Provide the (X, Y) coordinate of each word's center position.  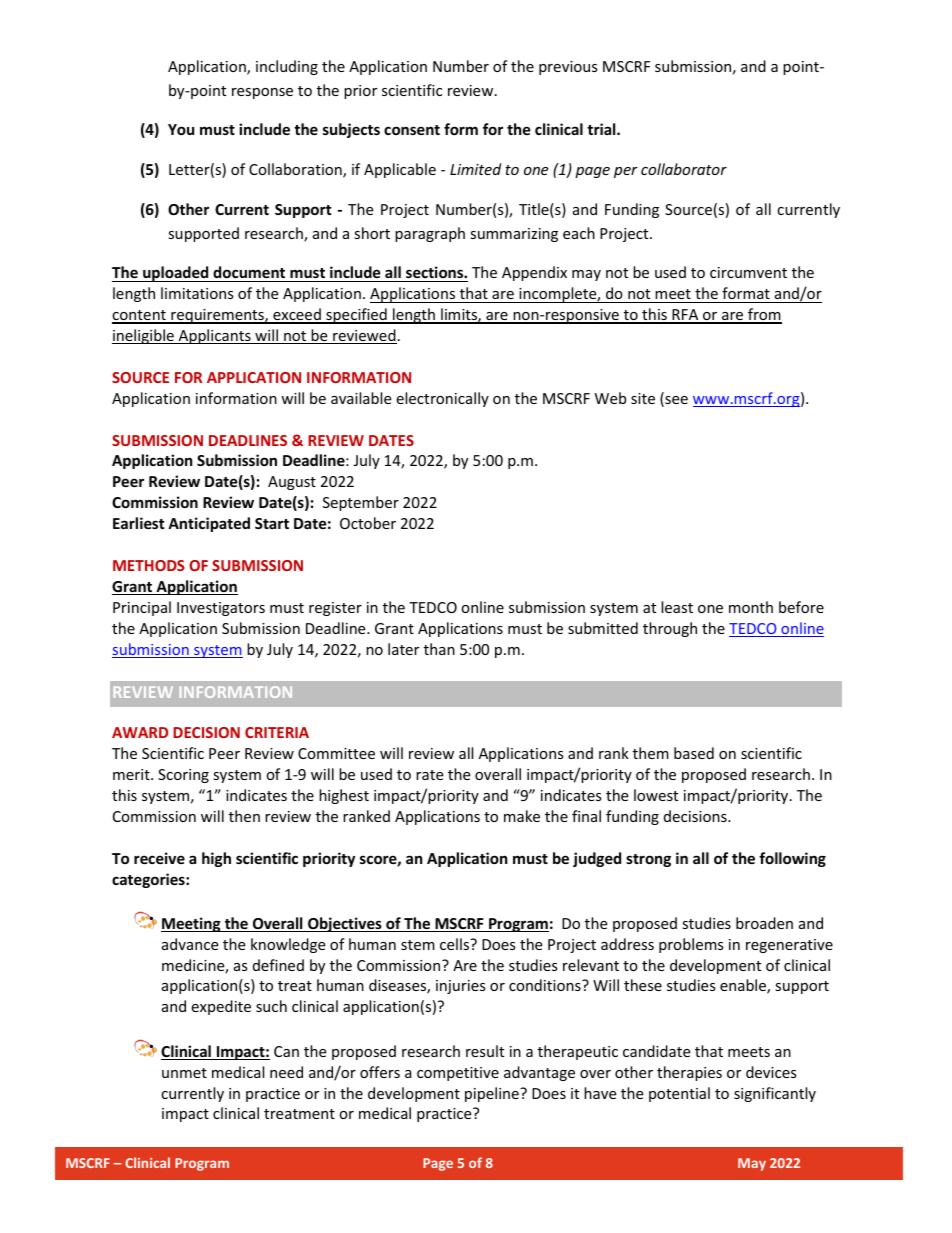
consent (412, 130)
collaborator (684, 169)
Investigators (221, 609)
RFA (685, 316)
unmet (184, 1073)
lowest (656, 795)
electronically (442, 399)
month (751, 607)
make (522, 816)
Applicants (214, 336)
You (181, 129)
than (439, 649)
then (244, 816)
